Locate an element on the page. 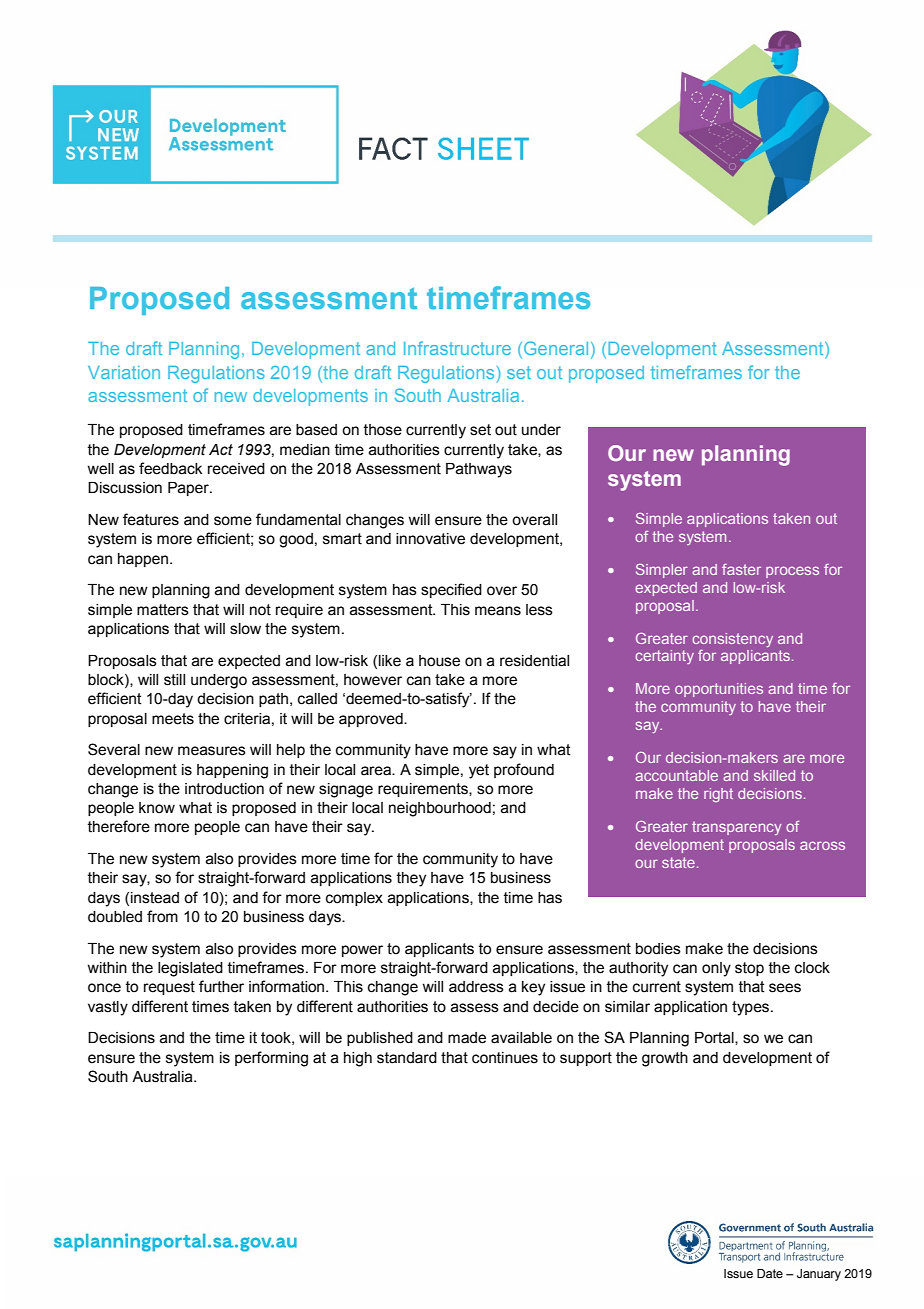  meets is located at coordinates (173, 719).
